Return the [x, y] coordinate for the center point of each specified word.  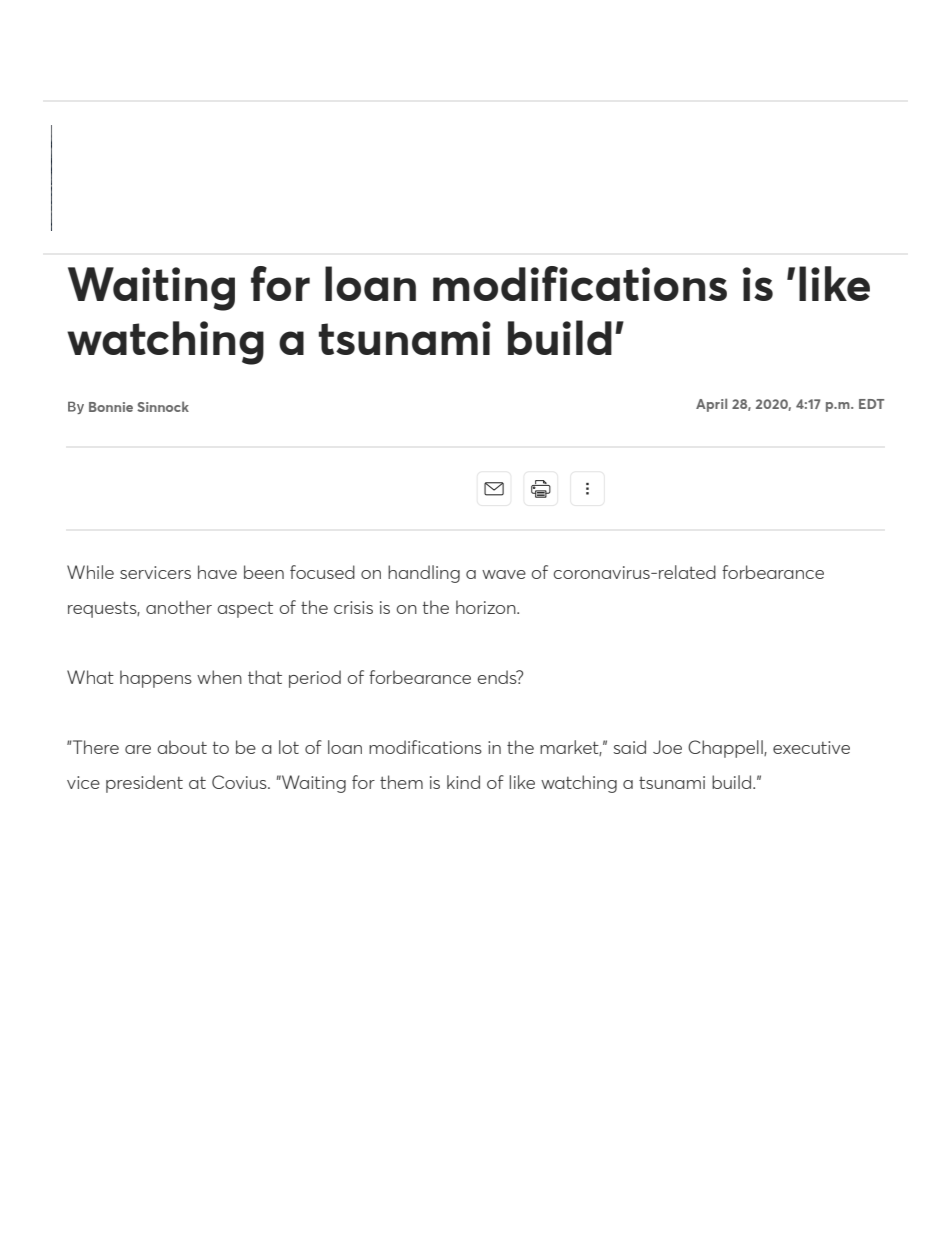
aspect [245, 609]
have [217, 572]
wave [504, 574]
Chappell [726, 749]
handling [424, 574]
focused [322, 572]
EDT [871, 404]
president [144, 784]
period [315, 679]
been [264, 572]
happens [156, 679]
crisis [353, 607]
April [711, 405]
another [179, 607]
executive [811, 747]
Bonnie [111, 407]
